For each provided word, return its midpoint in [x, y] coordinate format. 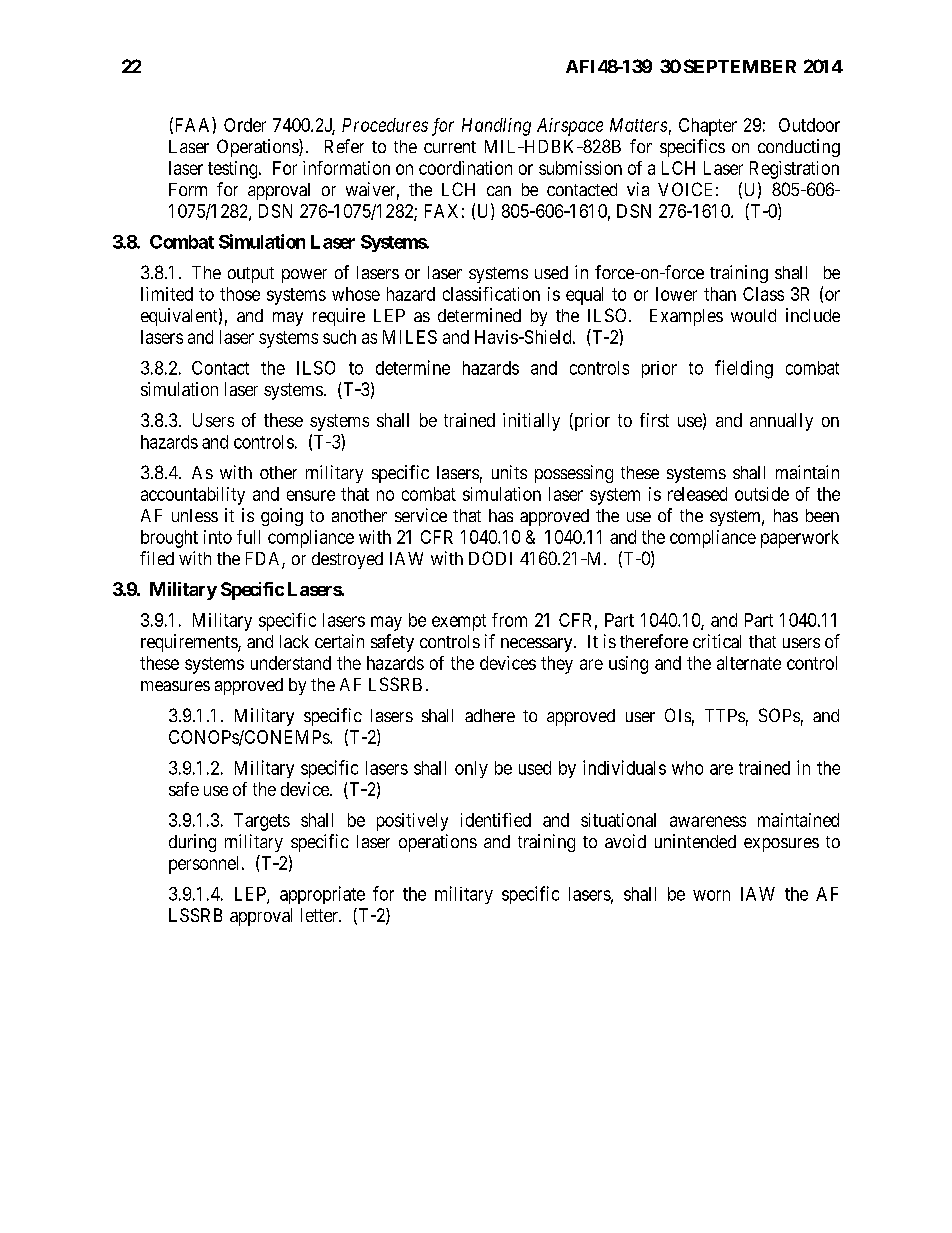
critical [717, 641]
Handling [496, 127]
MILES [410, 337]
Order [245, 125]
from [509, 620]
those [240, 294]
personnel [203, 865]
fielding [744, 369]
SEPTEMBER [740, 66]
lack [294, 641]
